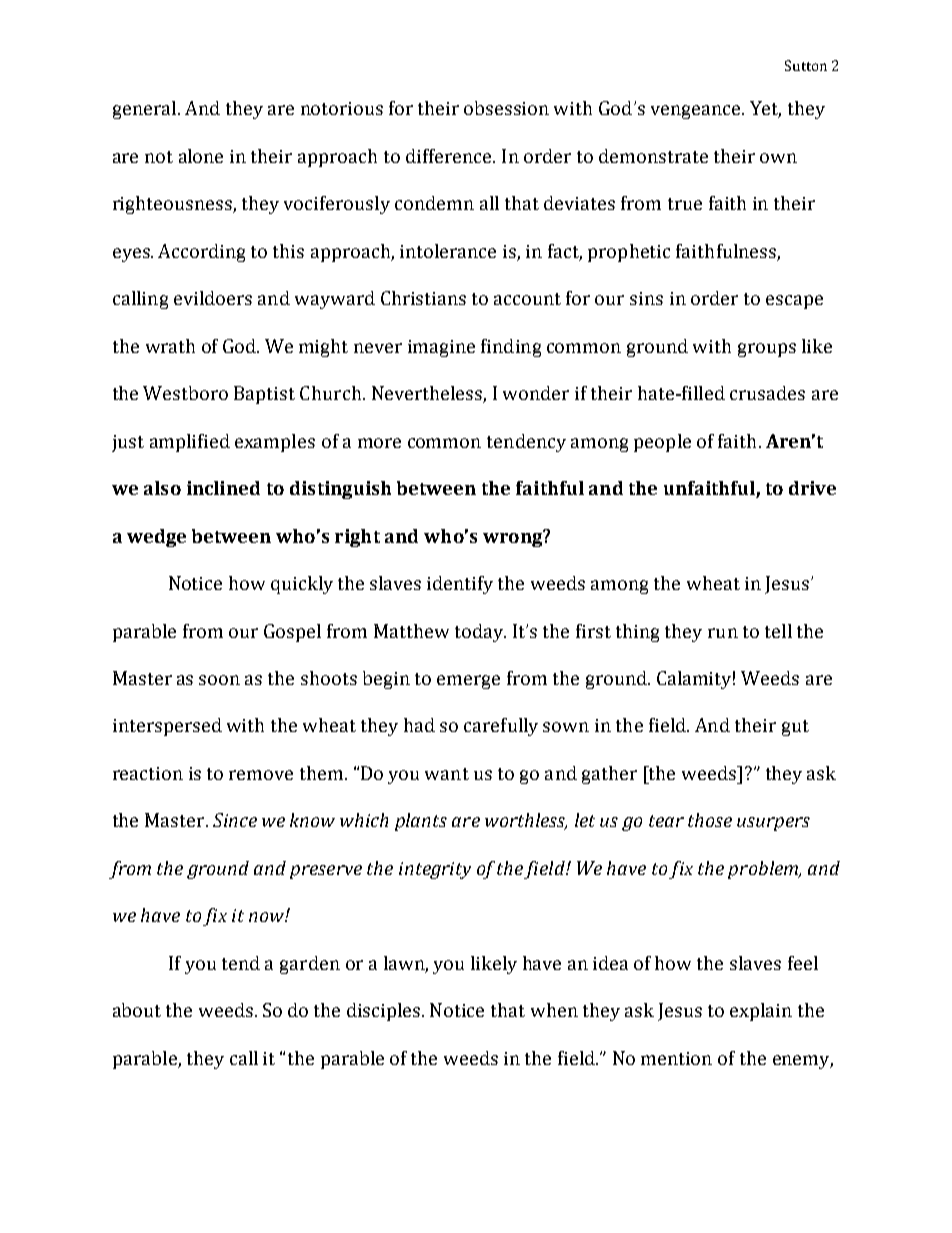 The width and height of the screenshot is (952, 1233). What do you see at coordinates (697, 112) in the screenshot?
I see `vengeance` at bounding box center [697, 112].
